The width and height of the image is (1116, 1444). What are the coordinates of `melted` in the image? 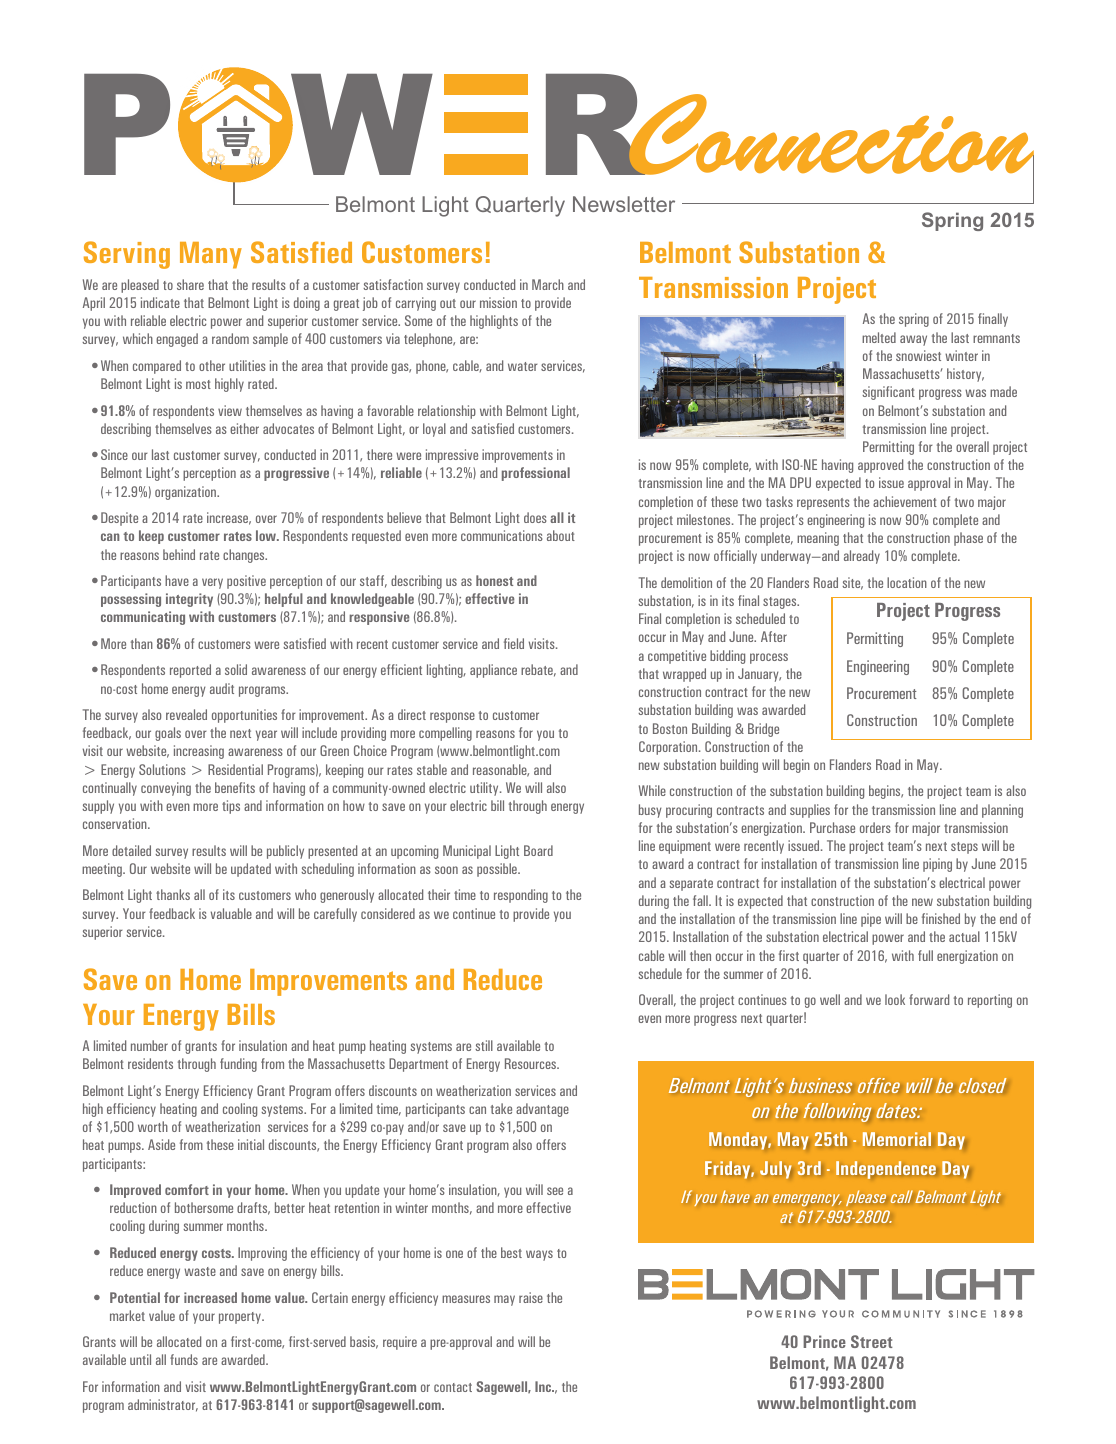 It's located at (879, 337).
